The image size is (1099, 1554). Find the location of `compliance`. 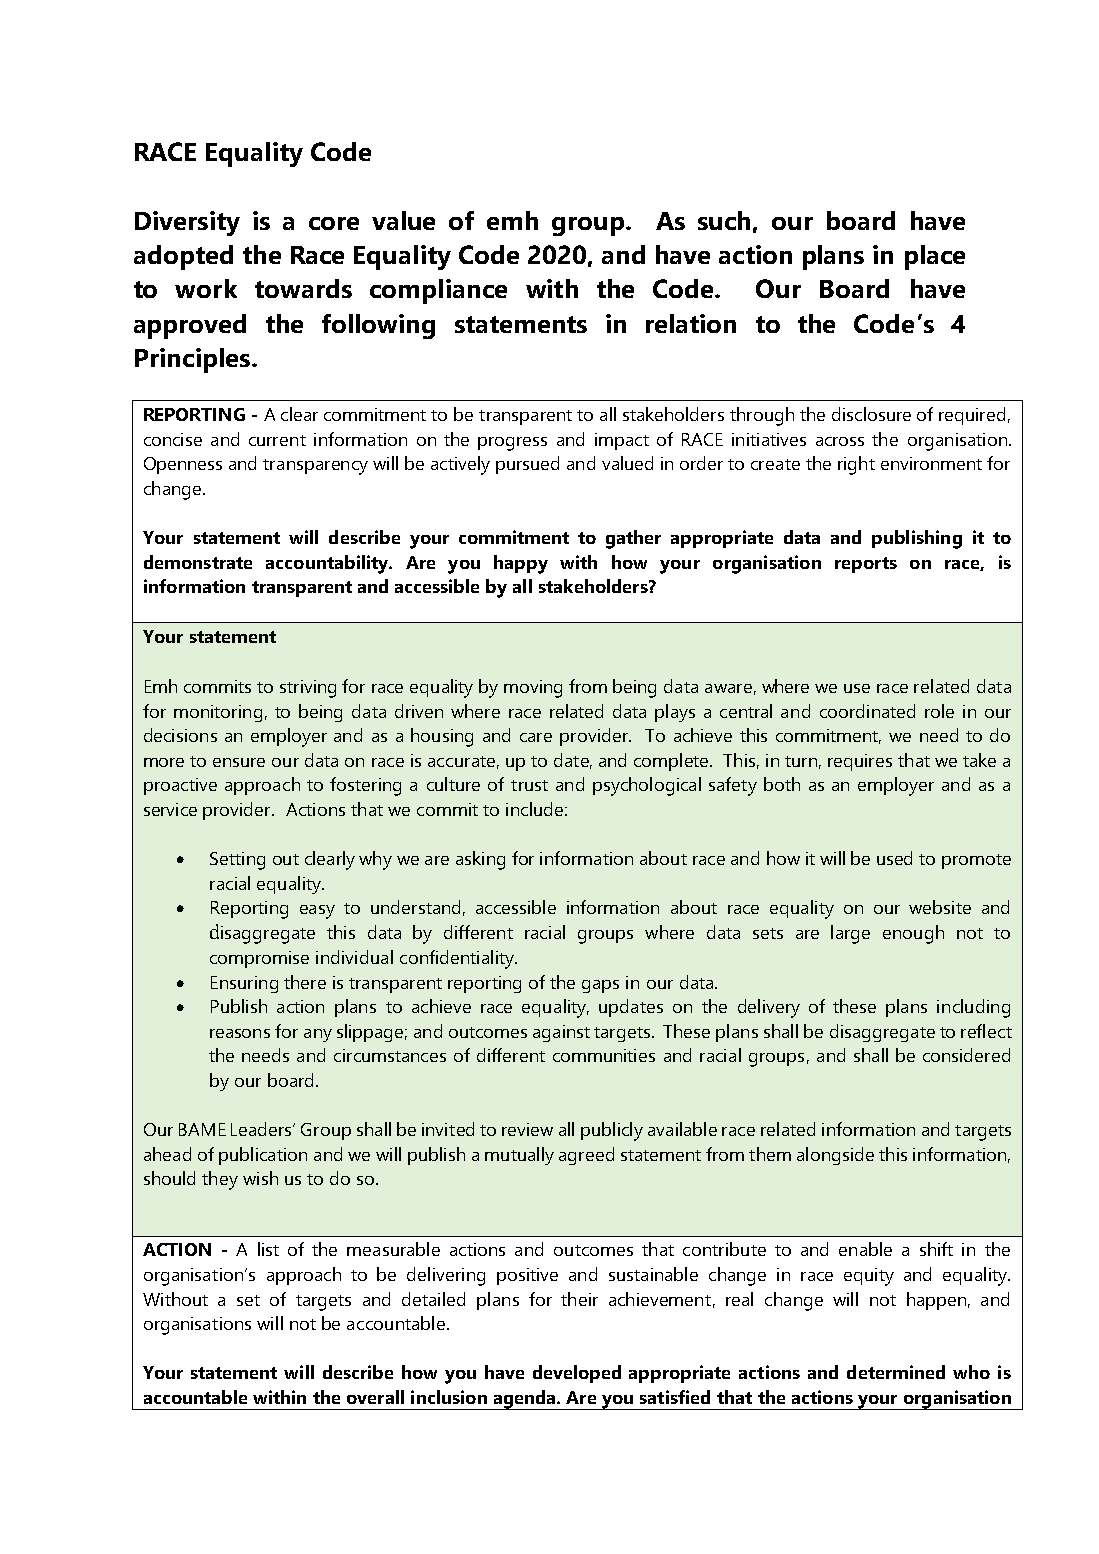

compliance is located at coordinates (438, 291).
